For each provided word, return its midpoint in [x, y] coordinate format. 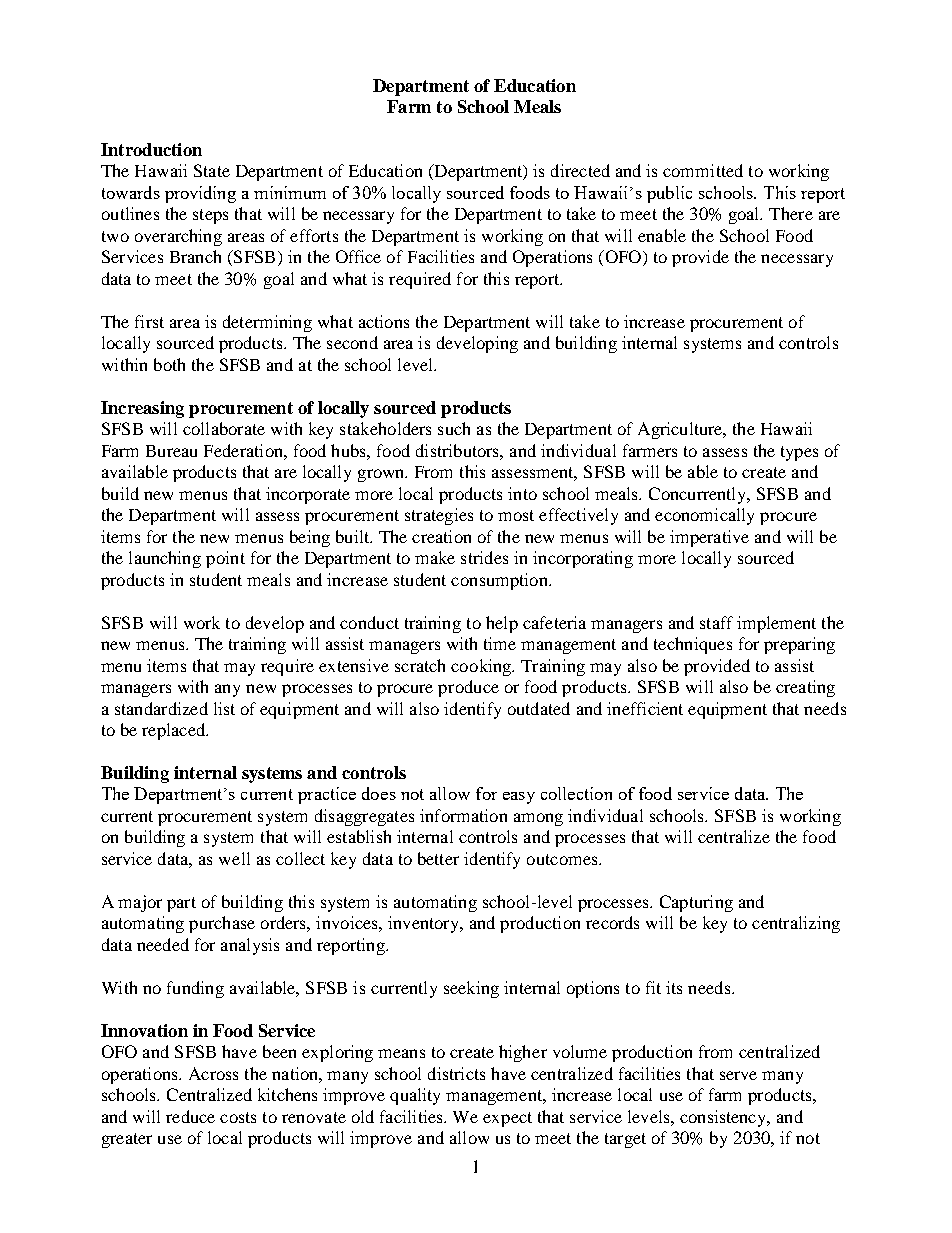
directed [580, 170]
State [212, 170]
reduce [190, 1116]
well [234, 858]
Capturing [696, 903]
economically [704, 516]
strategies [439, 516]
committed [703, 170]
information [463, 815]
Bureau [171, 451]
